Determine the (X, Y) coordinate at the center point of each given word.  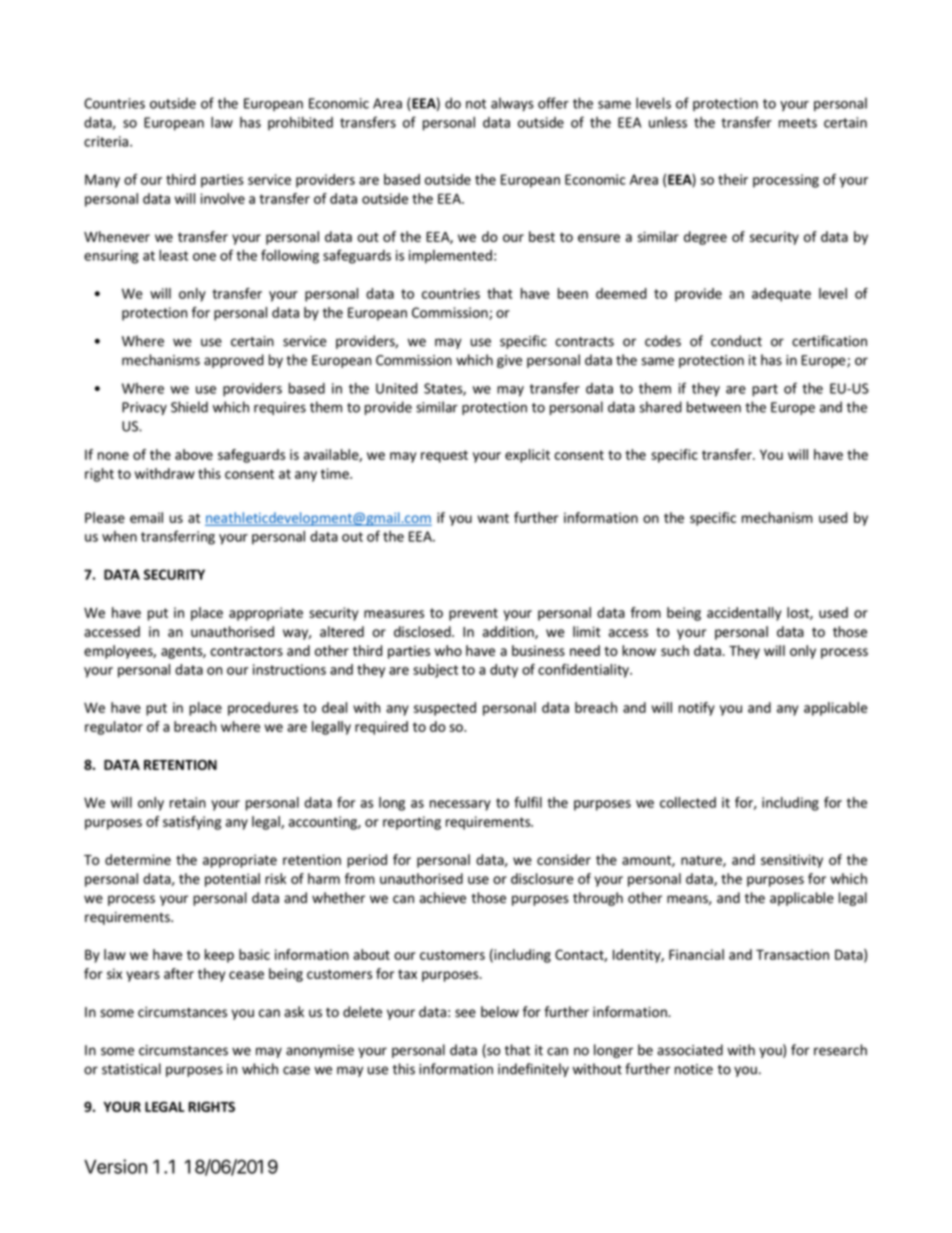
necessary (460, 805)
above (194, 454)
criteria (107, 141)
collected (688, 802)
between (714, 407)
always (512, 104)
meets (798, 123)
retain (188, 802)
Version (115, 1166)
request (444, 456)
